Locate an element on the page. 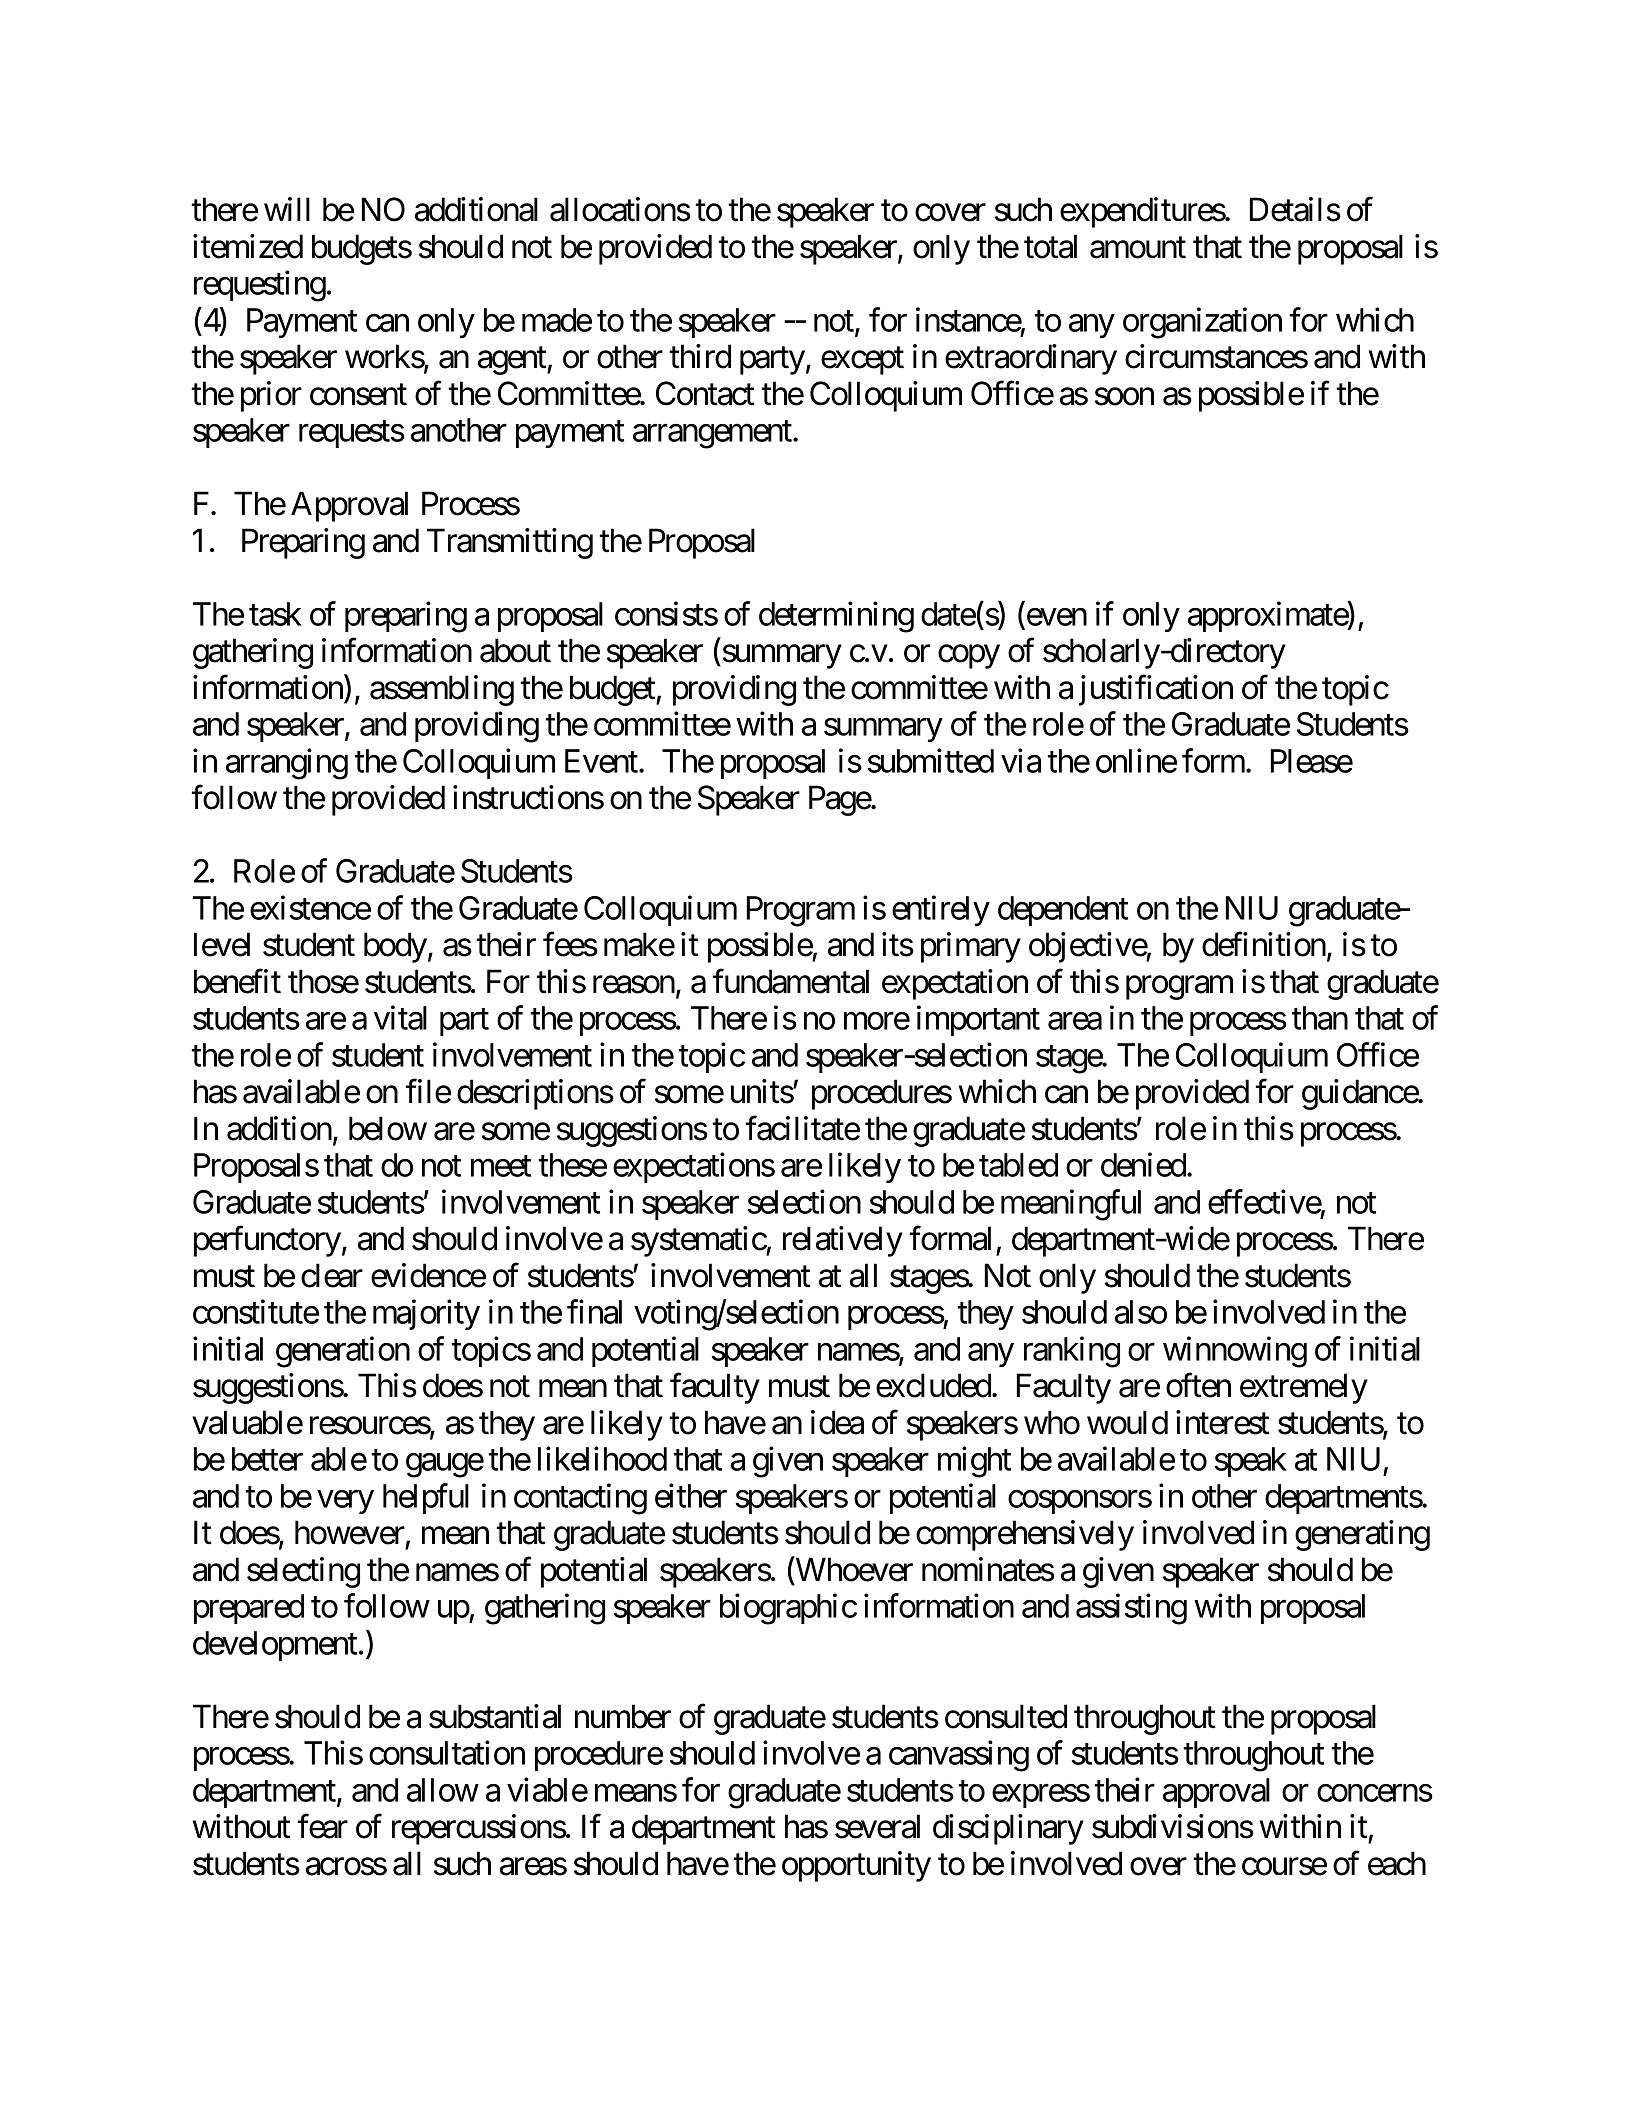  organization is located at coordinates (1202, 323).
